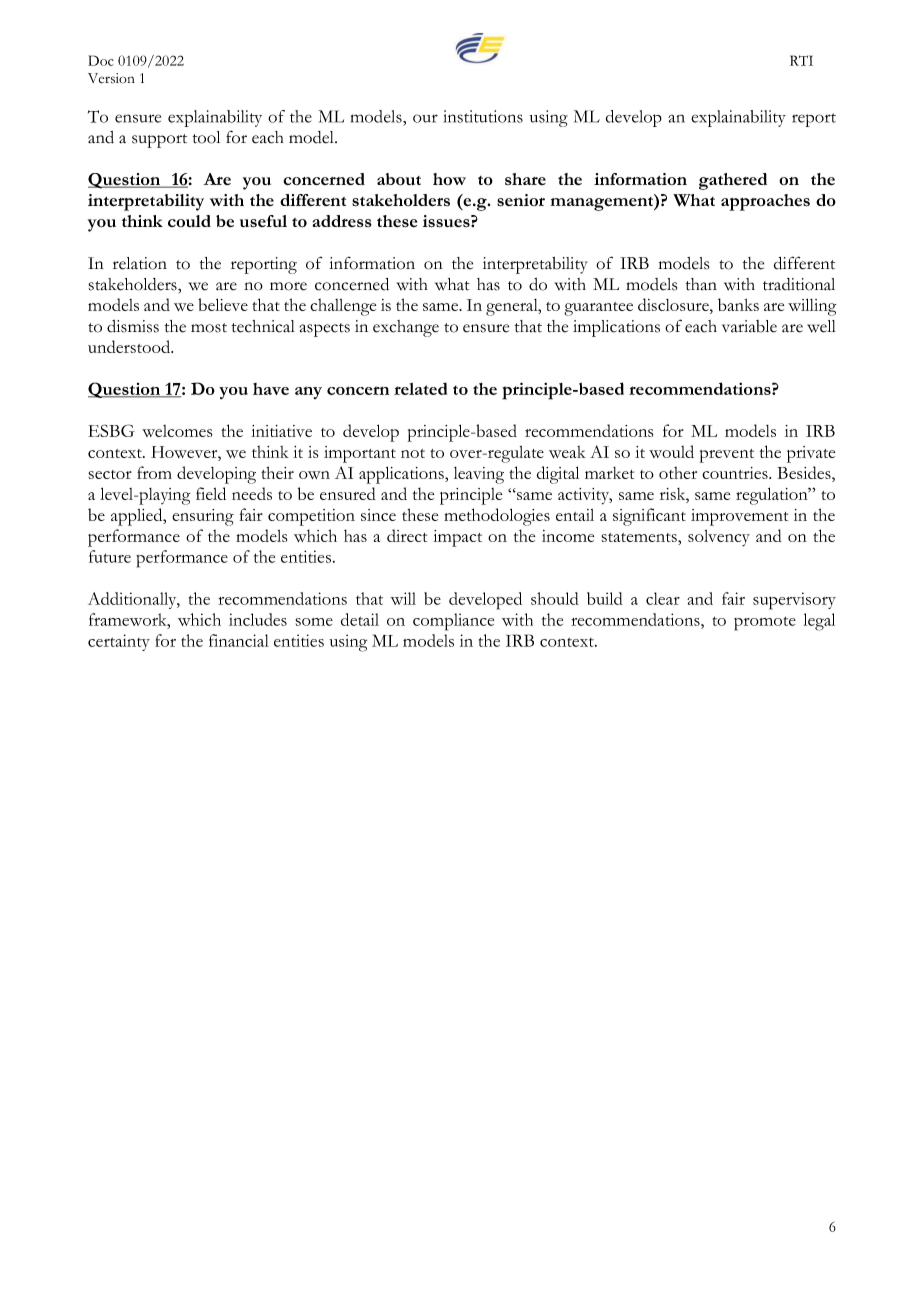 The width and height of the screenshot is (924, 1308). Describe the element at coordinates (733, 181) in the screenshot. I see `gathered` at that location.
